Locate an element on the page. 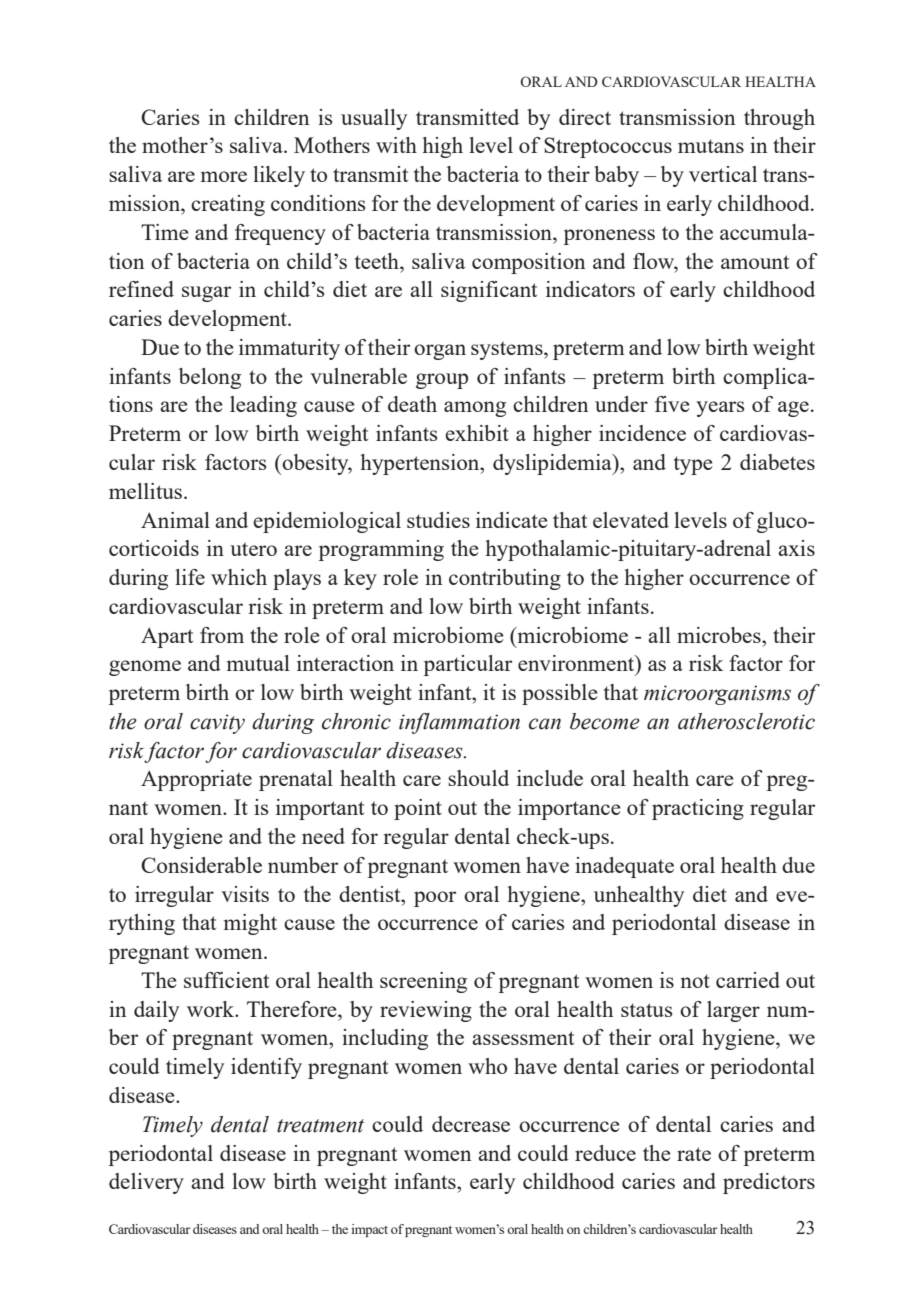  poor is located at coordinates (435, 899).
